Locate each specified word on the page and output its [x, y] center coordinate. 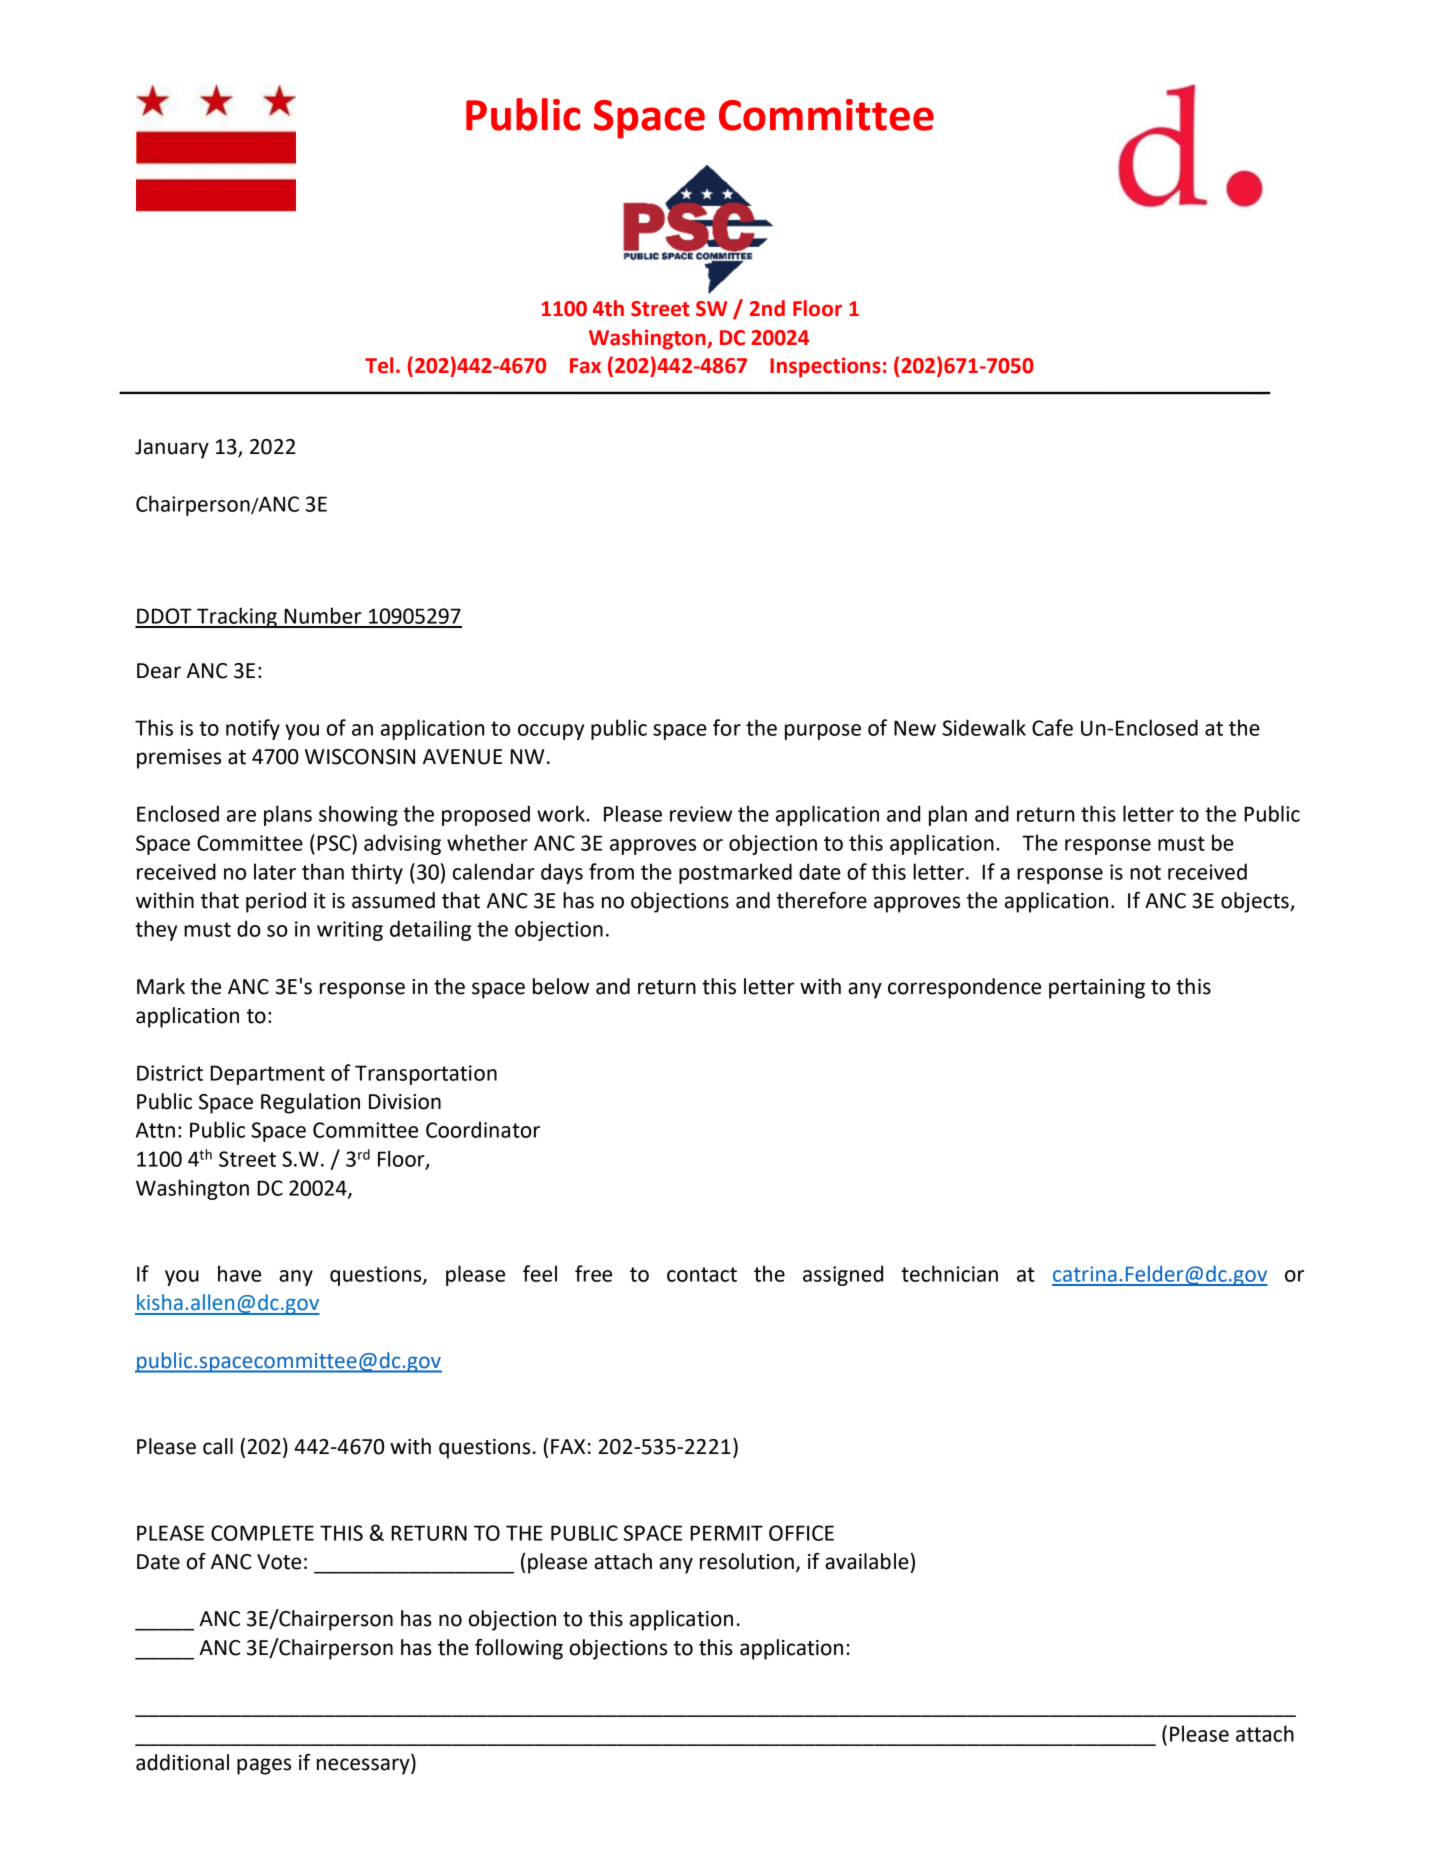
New [915, 728]
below [561, 986]
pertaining [1097, 989]
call [218, 1446]
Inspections [825, 367]
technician [949, 1273]
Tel [379, 365]
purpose [823, 732]
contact [702, 1274]
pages [264, 1766]
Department [267, 1075]
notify [253, 729]
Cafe [1052, 727]
